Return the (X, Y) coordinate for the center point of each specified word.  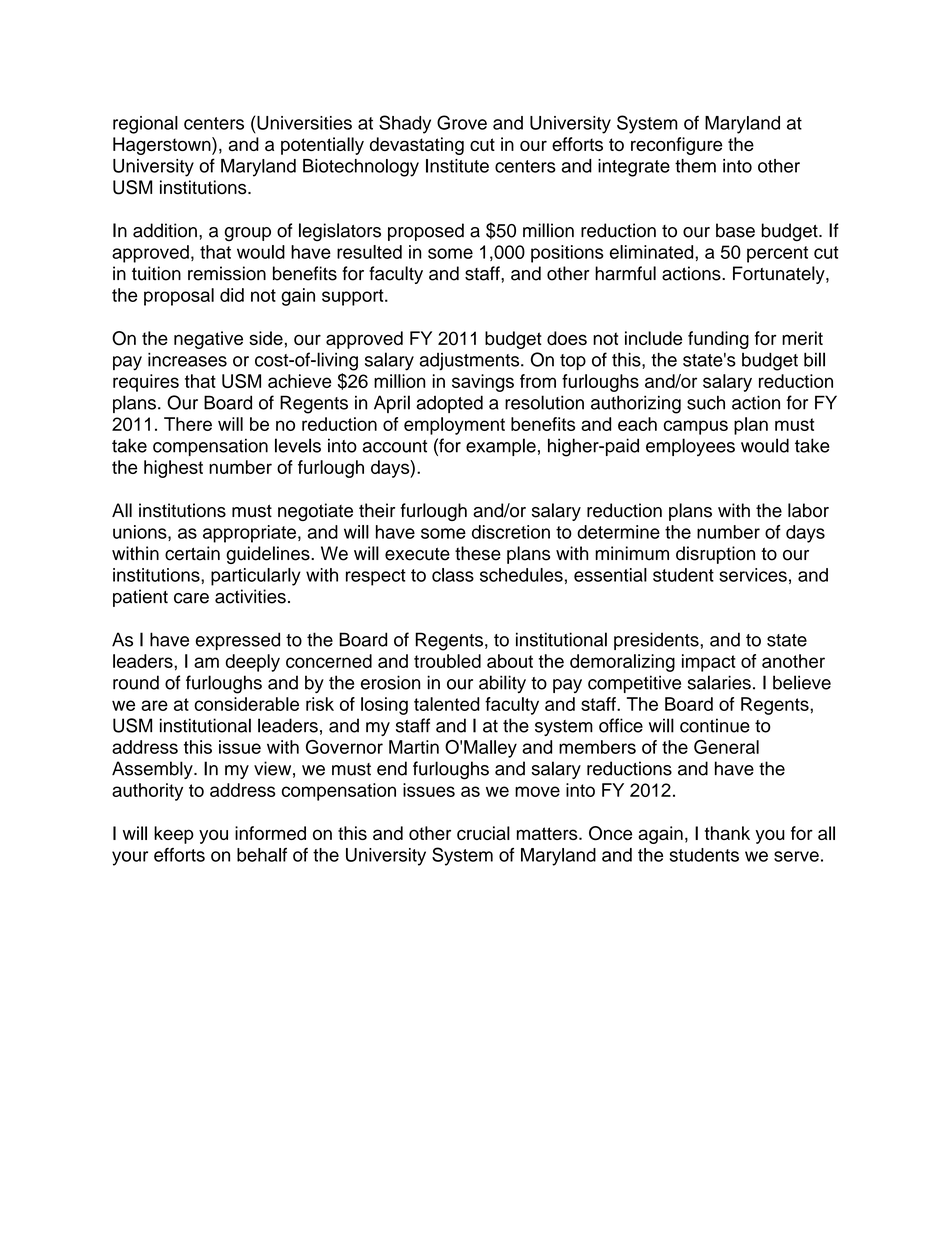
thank (727, 833)
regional (145, 125)
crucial (483, 833)
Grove (462, 122)
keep (174, 835)
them (695, 166)
